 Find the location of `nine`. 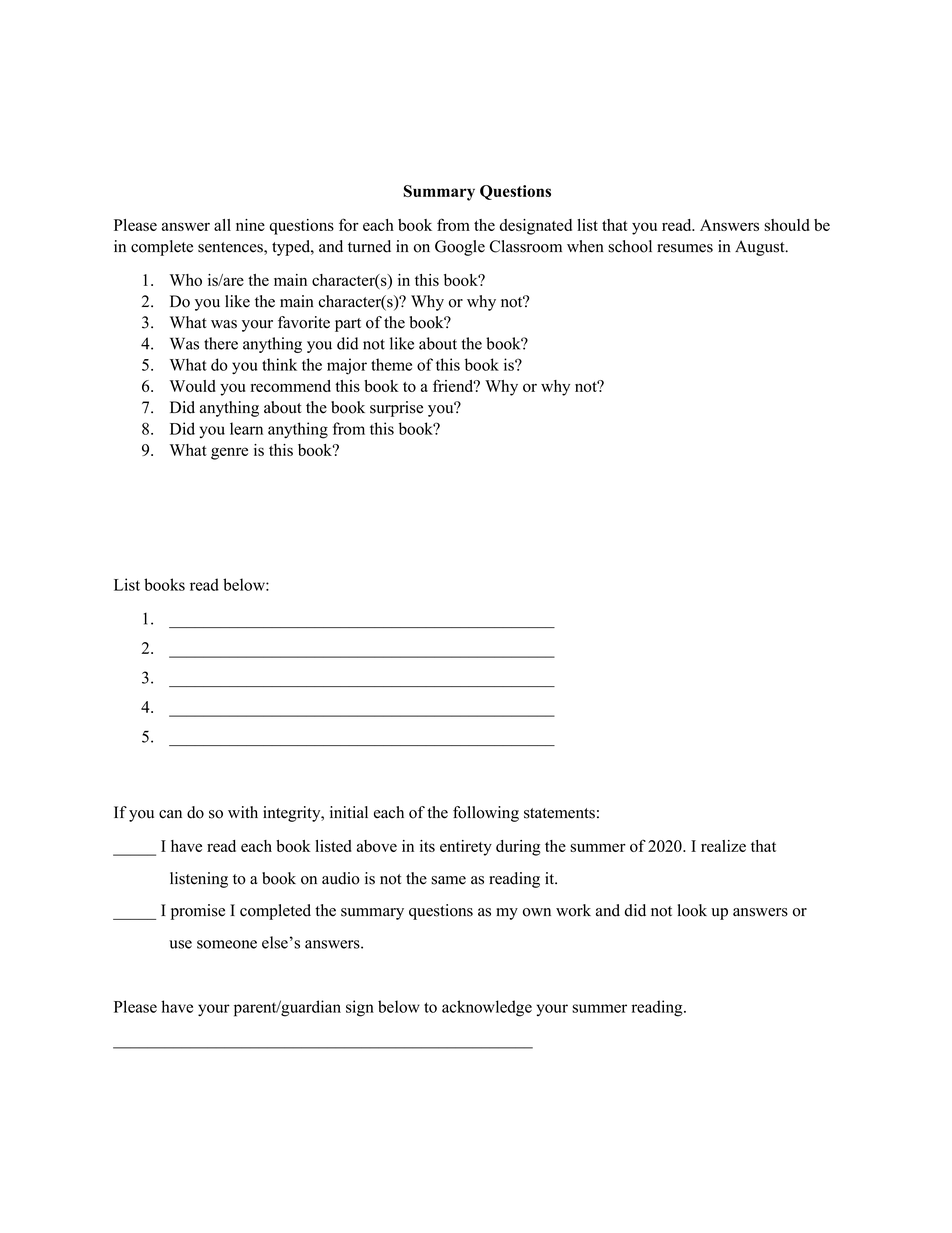

nine is located at coordinates (250, 225).
